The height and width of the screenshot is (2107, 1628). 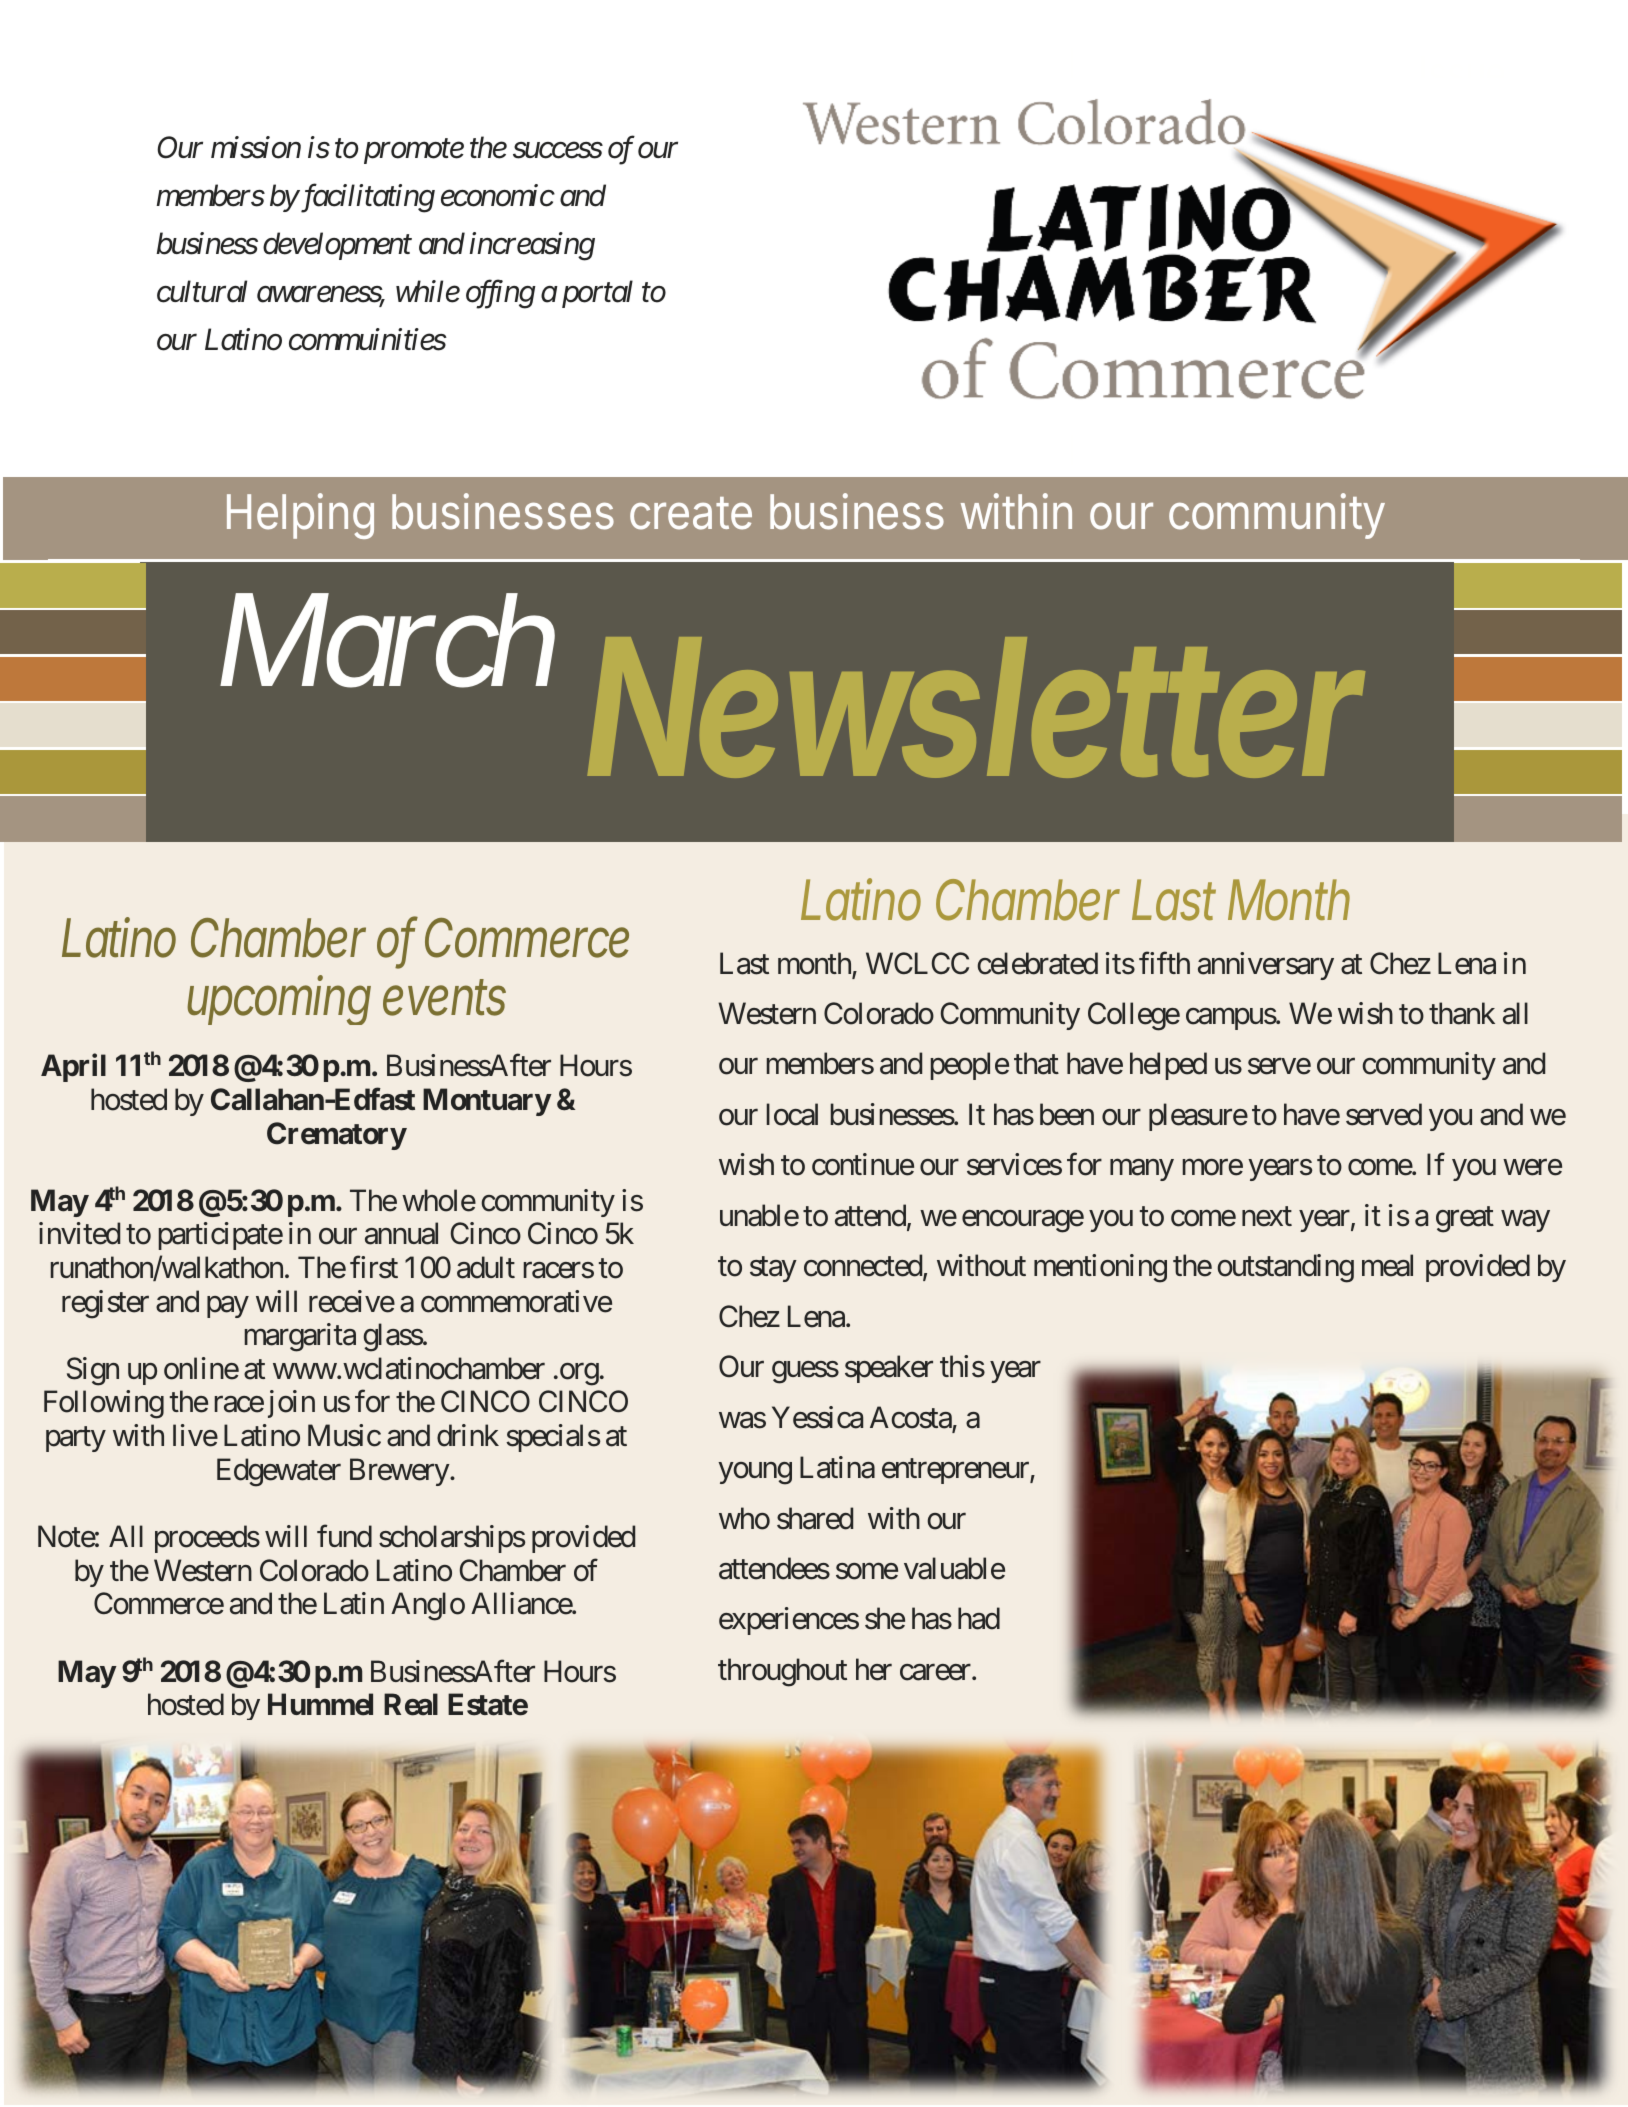 I want to click on next, so click(x=1267, y=1217).
